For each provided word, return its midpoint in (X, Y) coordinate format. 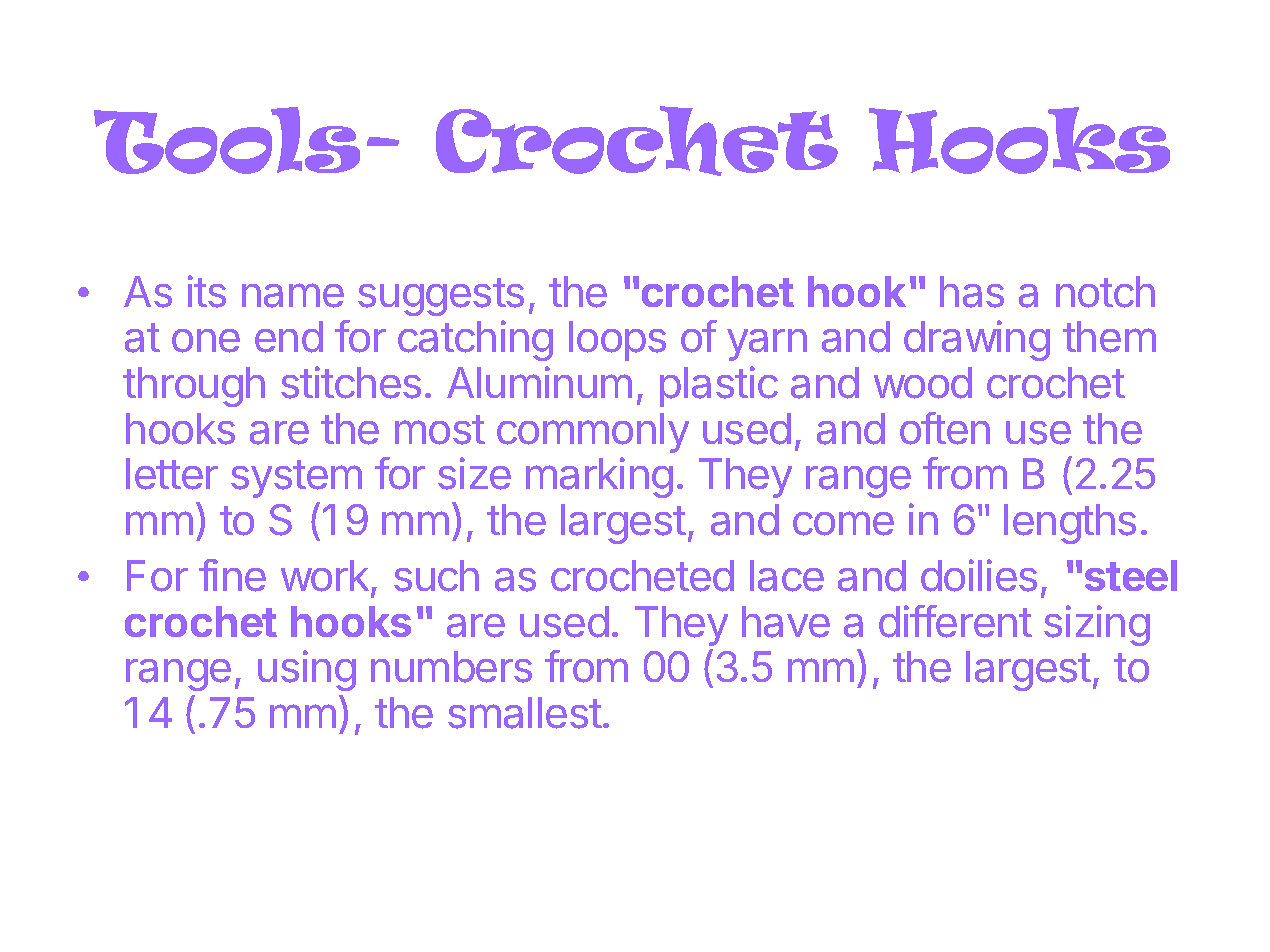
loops (617, 341)
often (945, 428)
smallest (525, 713)
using (307, 670)
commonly (593, 433)
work (325, 576)
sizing (1097, 625)
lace (787, 576)
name (293, 295)
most (440, 430)
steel (1131, 575)
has (972, 292)
